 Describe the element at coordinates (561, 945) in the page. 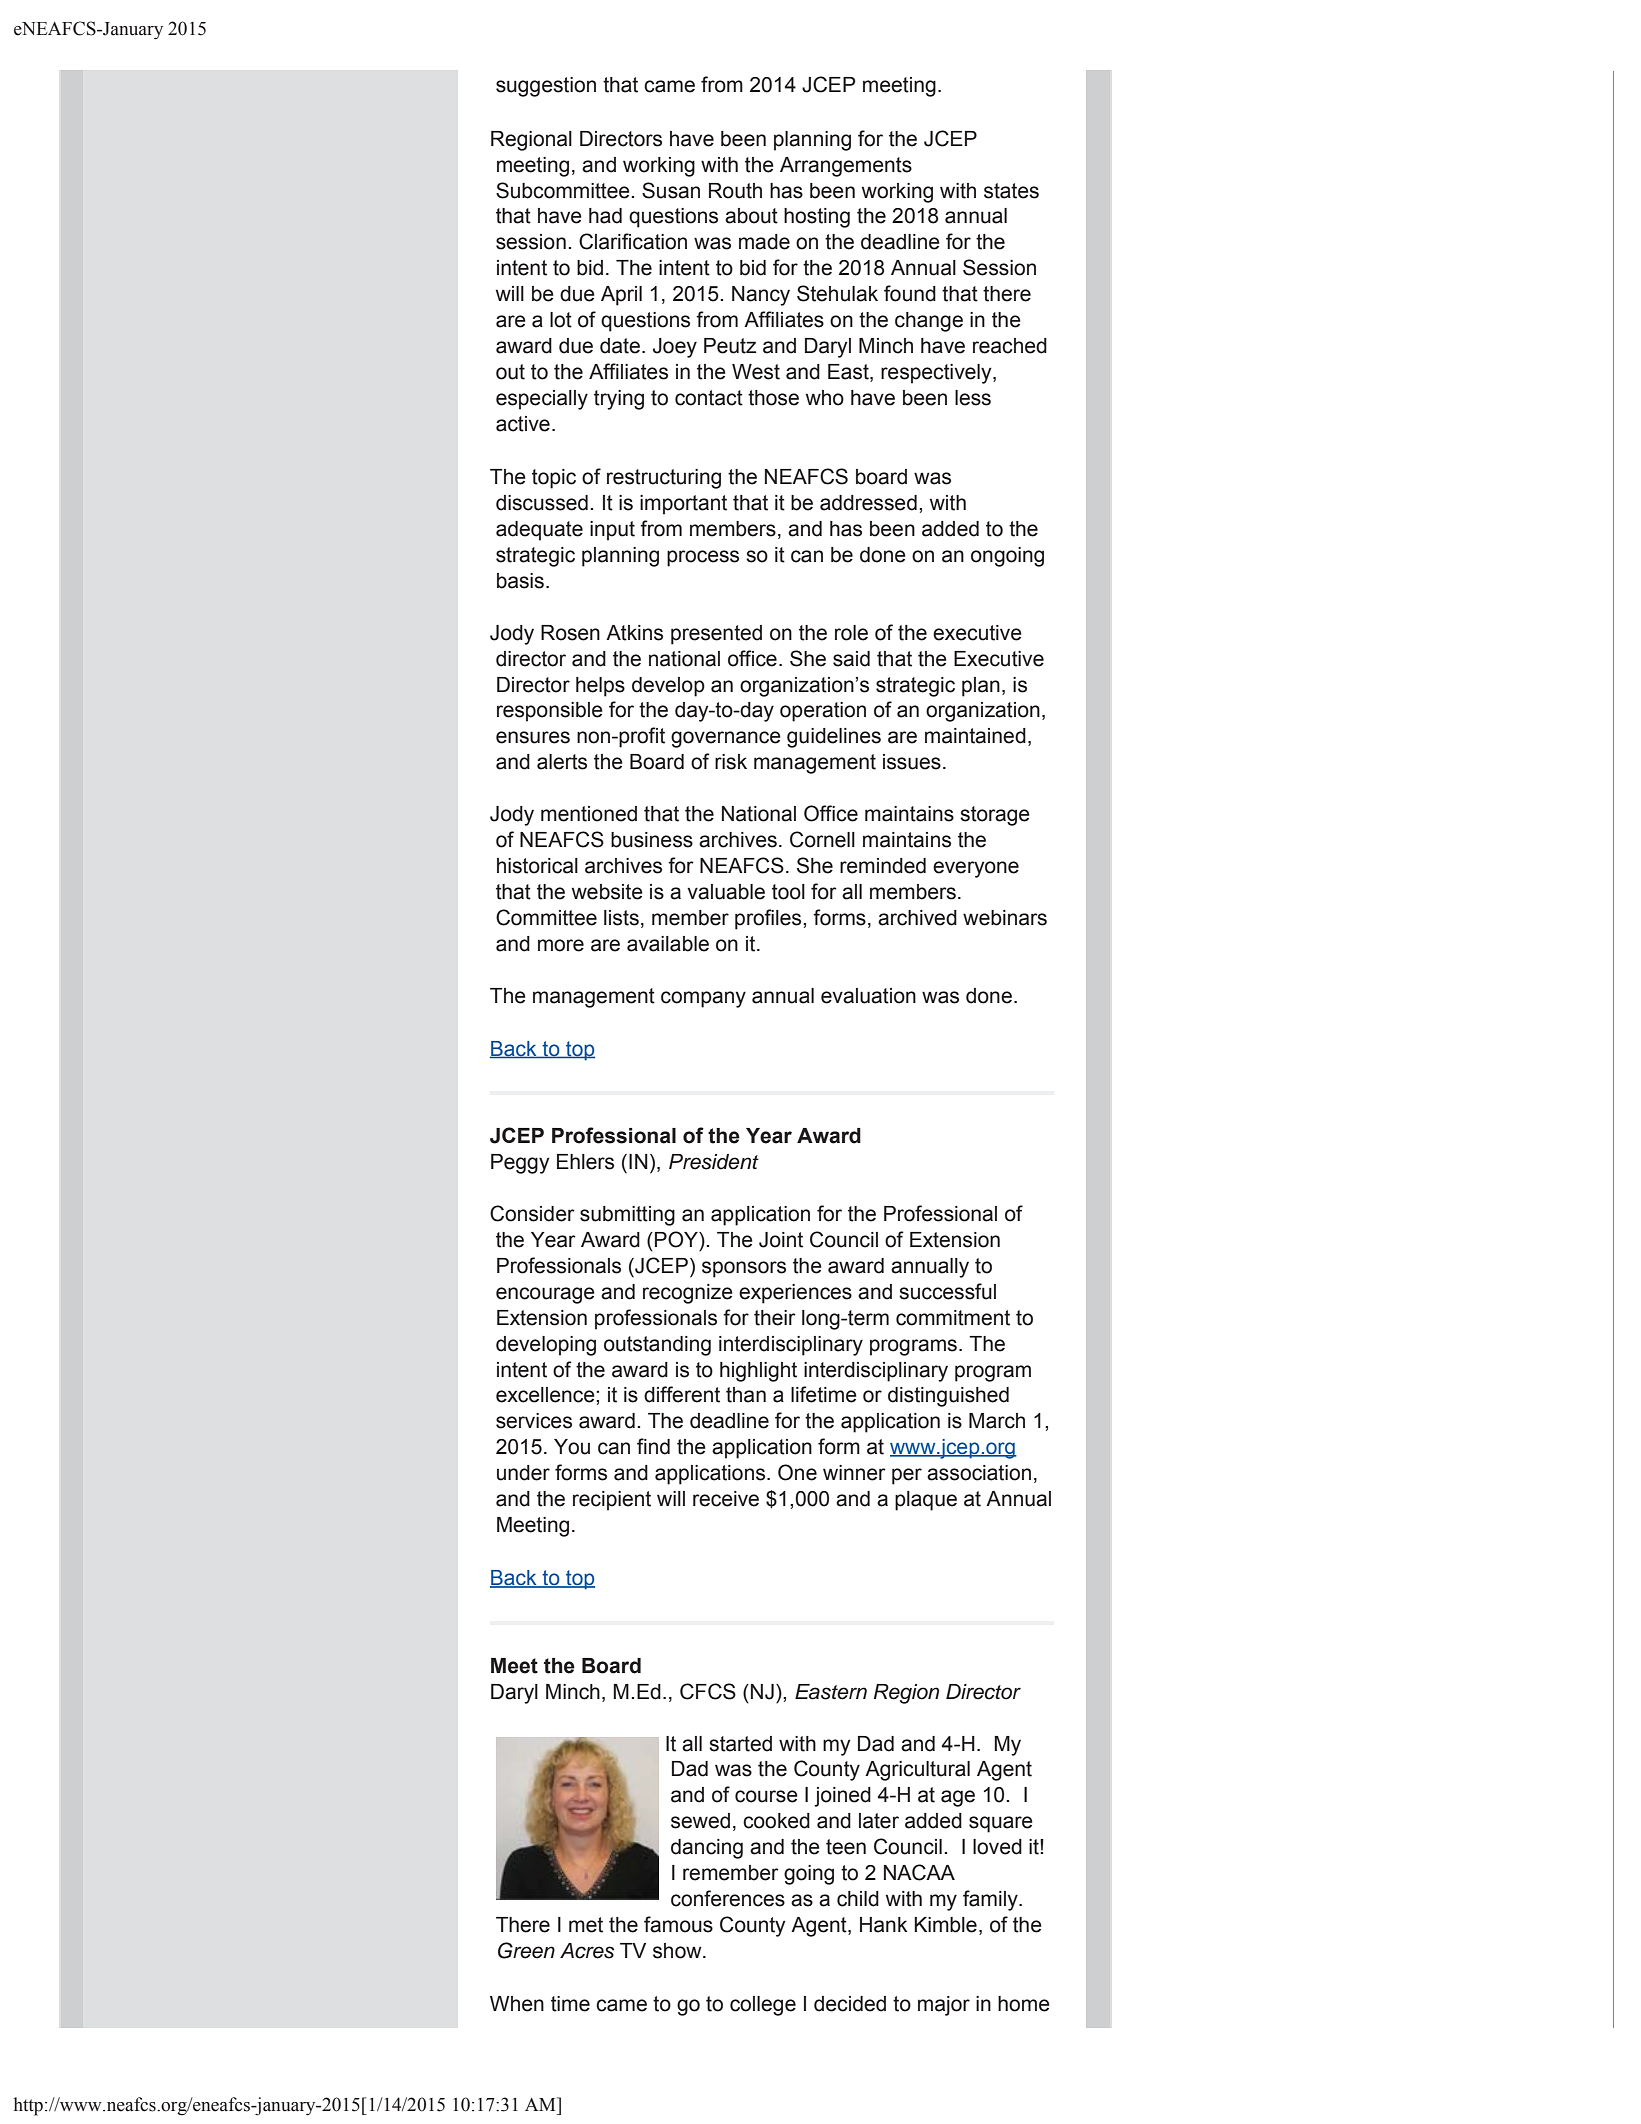

I see `more` at that location.
